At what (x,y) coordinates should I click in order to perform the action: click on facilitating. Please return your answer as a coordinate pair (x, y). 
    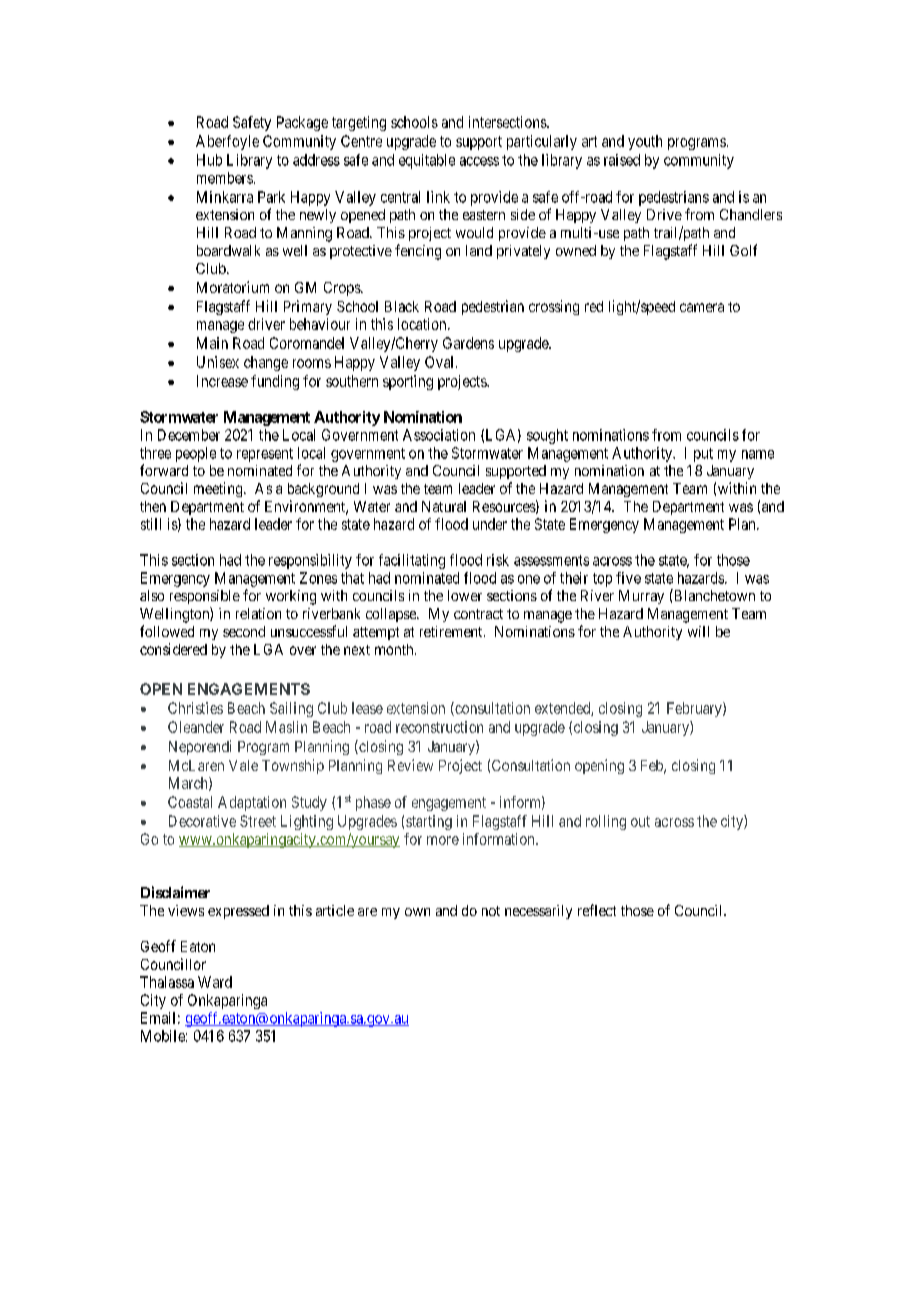
    Looking at the image, I should click on (412, 561).
